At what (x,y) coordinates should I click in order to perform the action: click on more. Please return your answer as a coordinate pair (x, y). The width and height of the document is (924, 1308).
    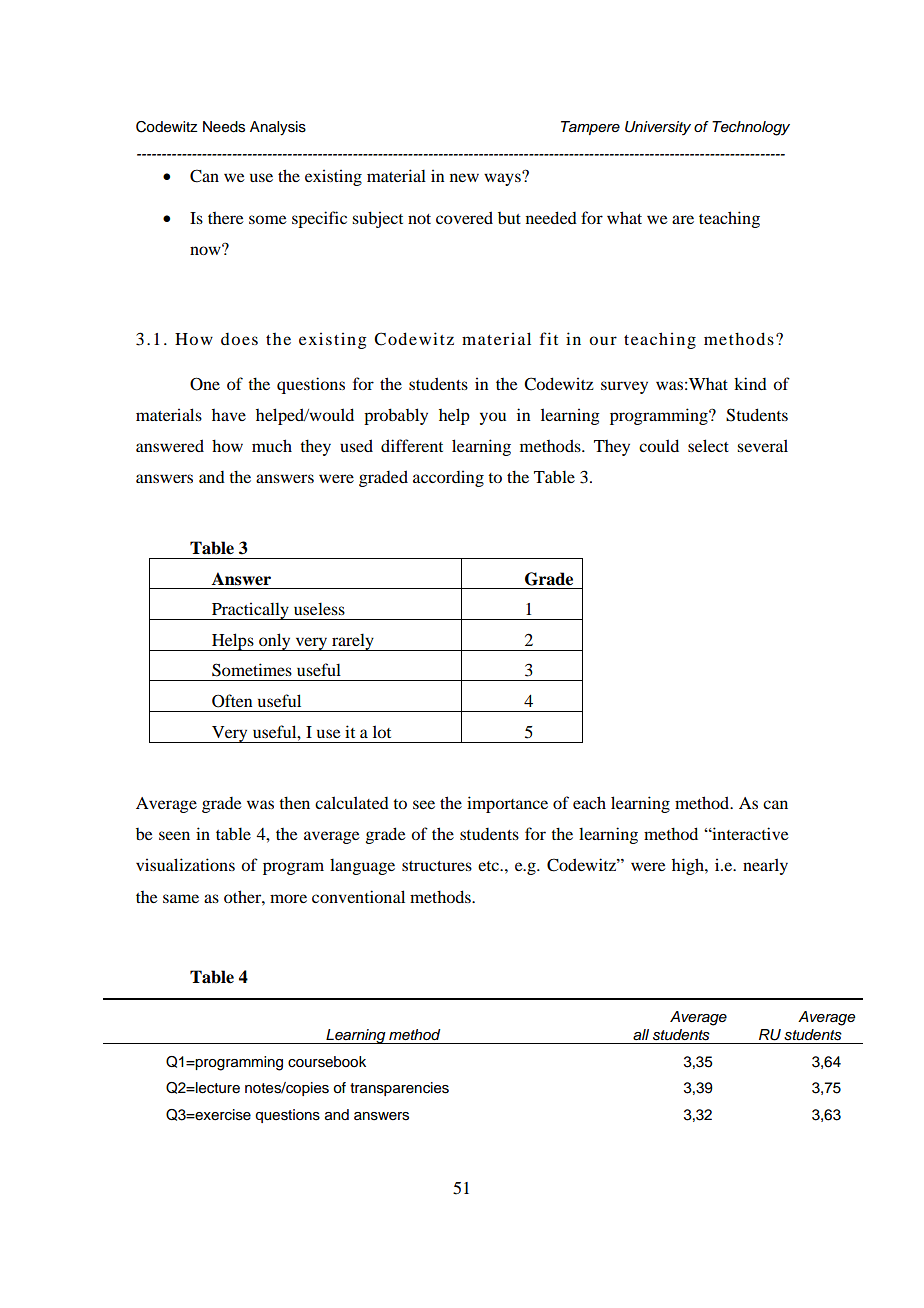
    Looking at the image, I should click on (288, 898).
